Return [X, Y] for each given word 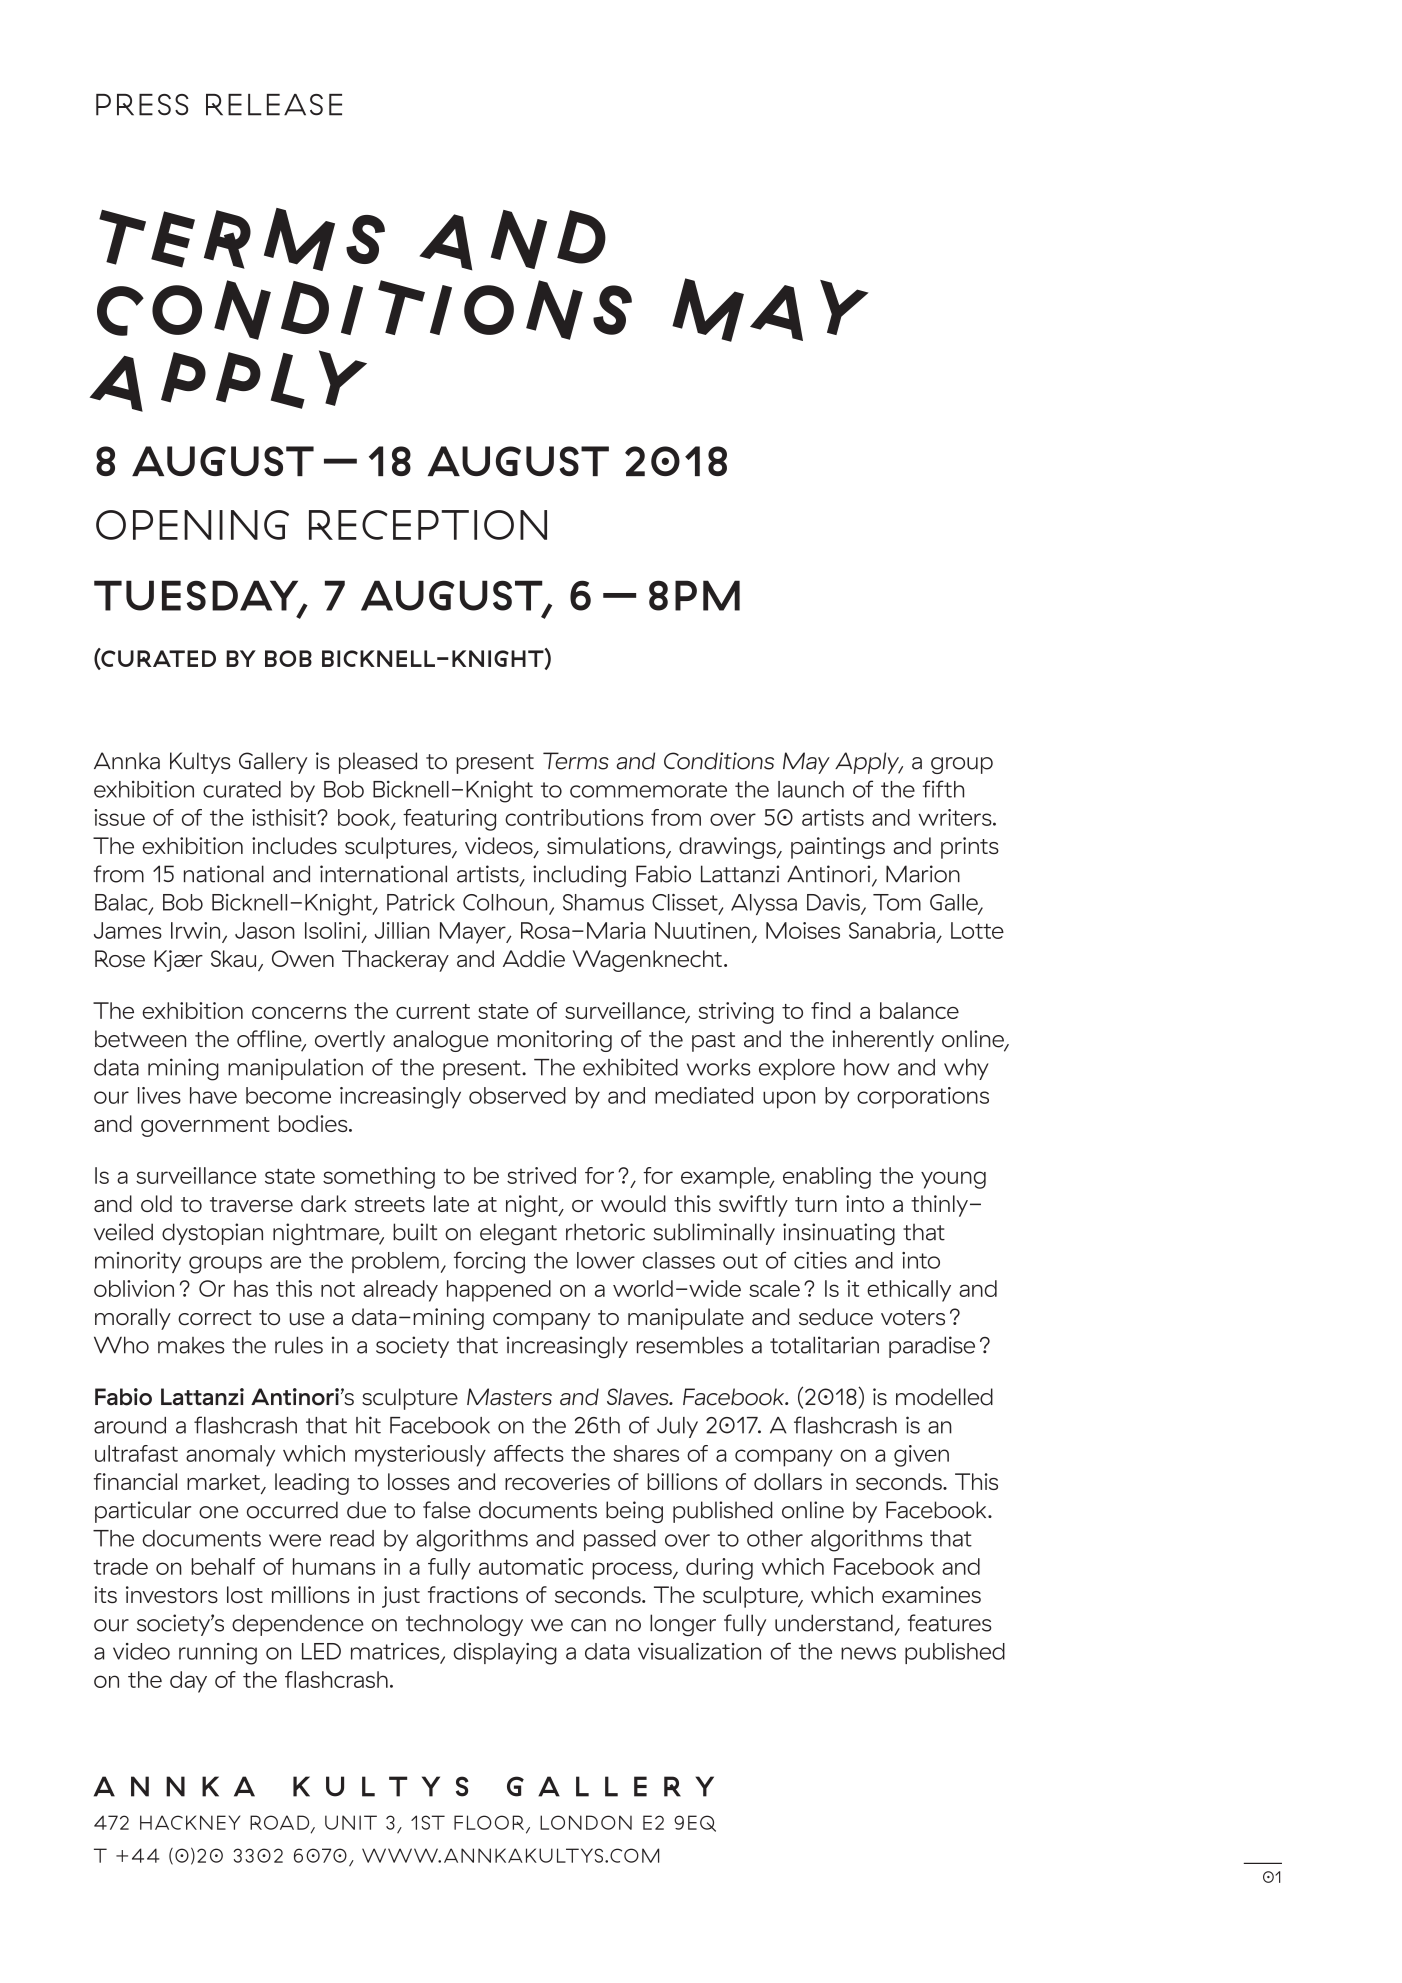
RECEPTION [428, 525]
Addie [534, 958]
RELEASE [274, 105]
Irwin [195, 930]
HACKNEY [190, 1822]
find [830, 1010]
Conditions [719, 761]
